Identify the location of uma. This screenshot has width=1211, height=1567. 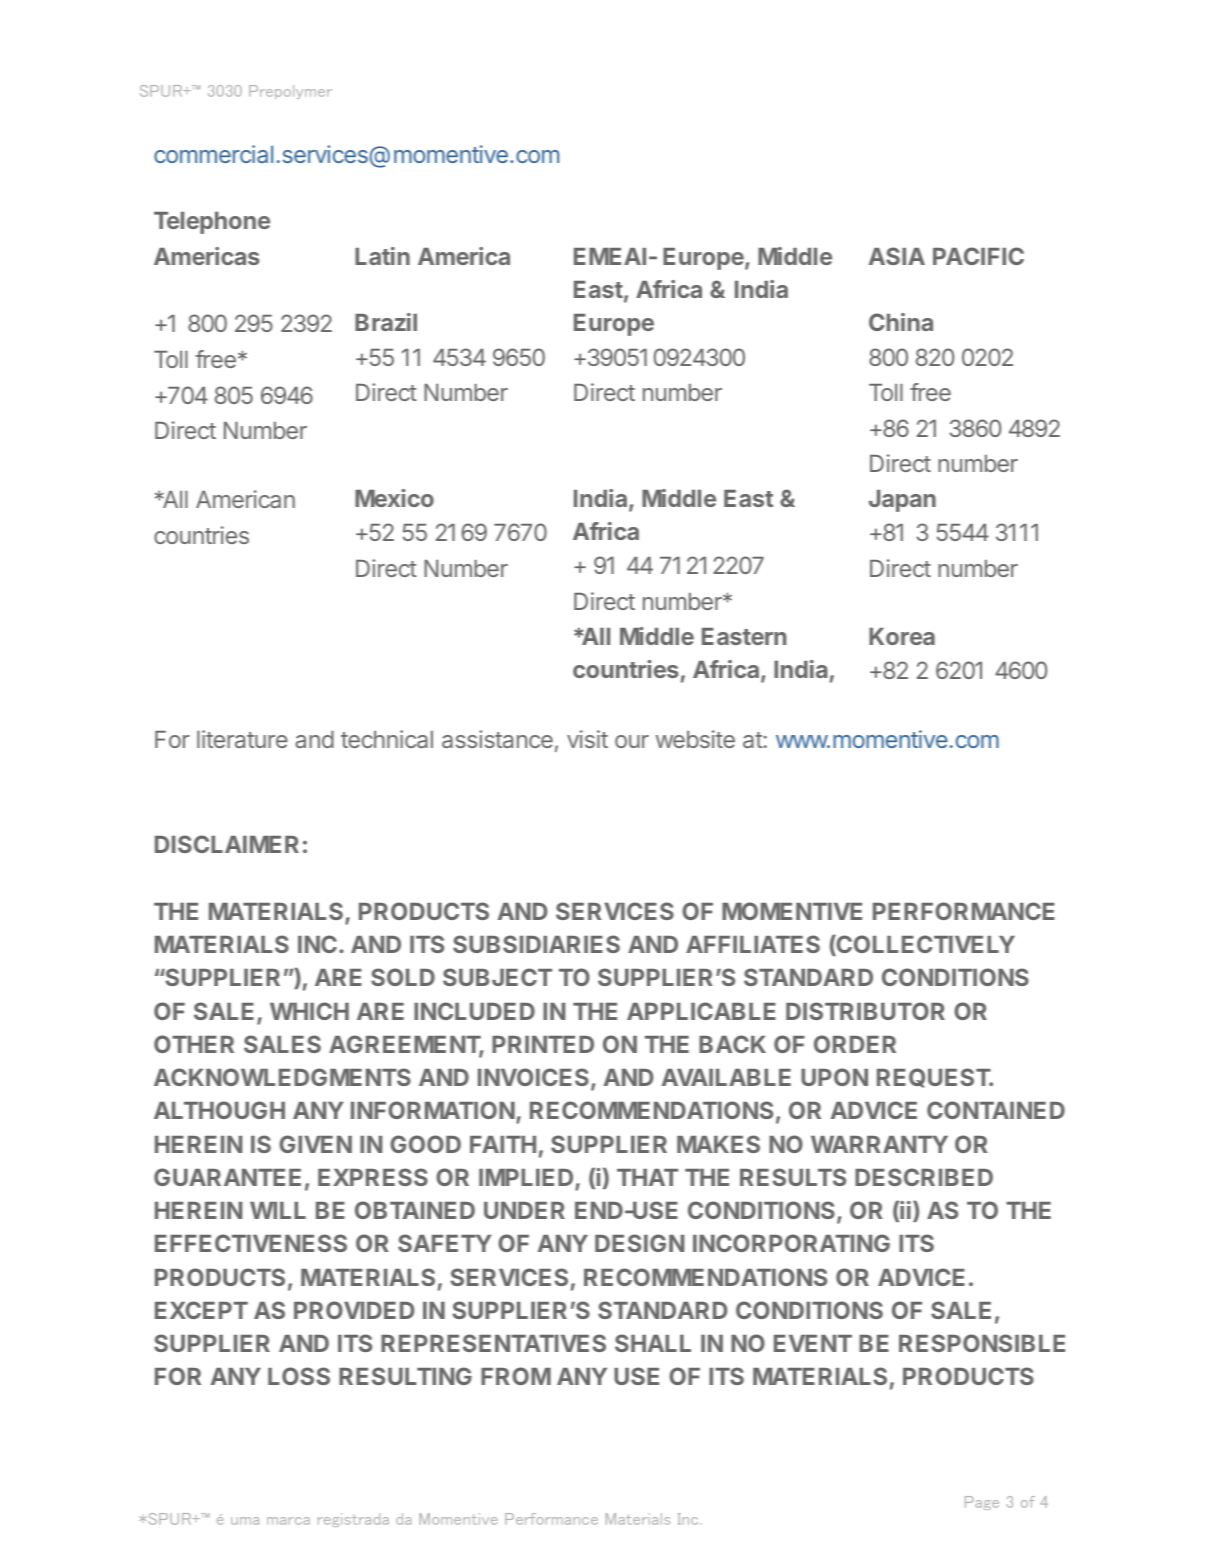
(245, 1521).
